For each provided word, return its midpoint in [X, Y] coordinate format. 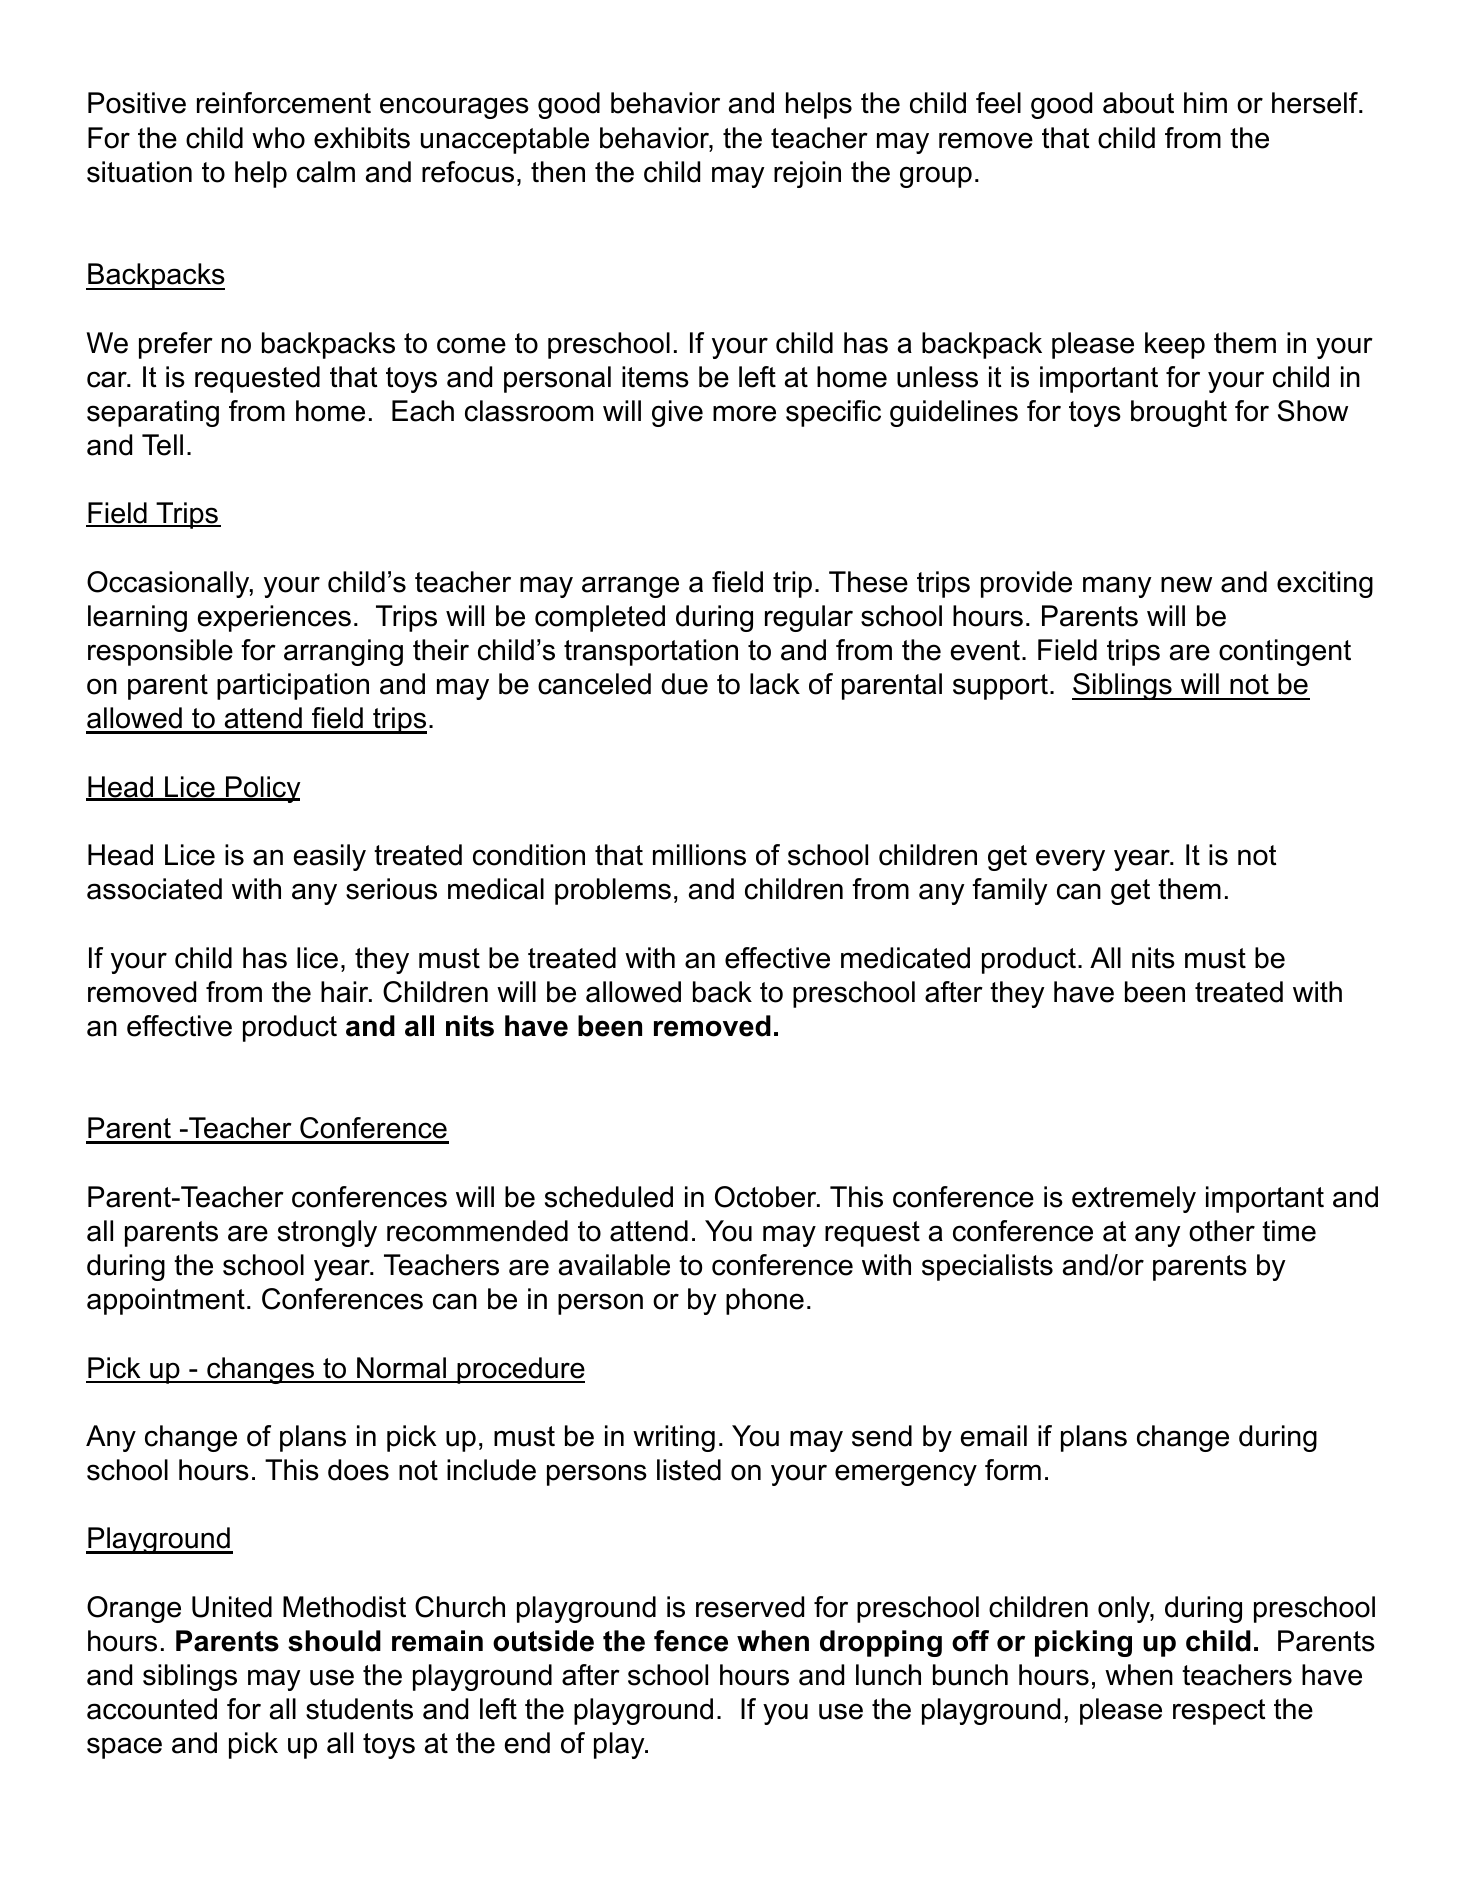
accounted [152, 1709]
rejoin [807, 174]
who [278, 138]
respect [1219, 1712]
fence [691, 1641]
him [1205, 102]
